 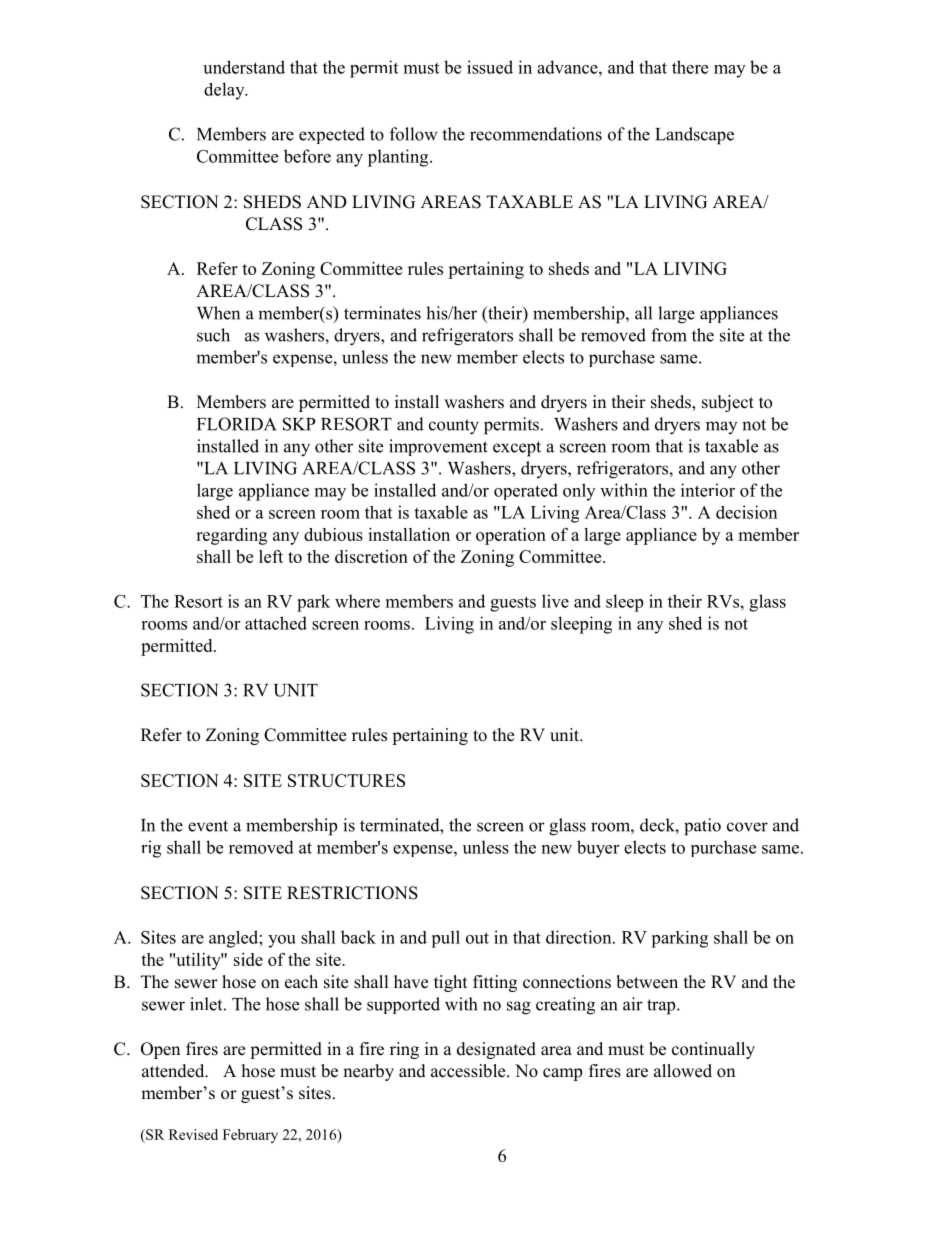 I want to click on delay, so click(x=225, y=91).
